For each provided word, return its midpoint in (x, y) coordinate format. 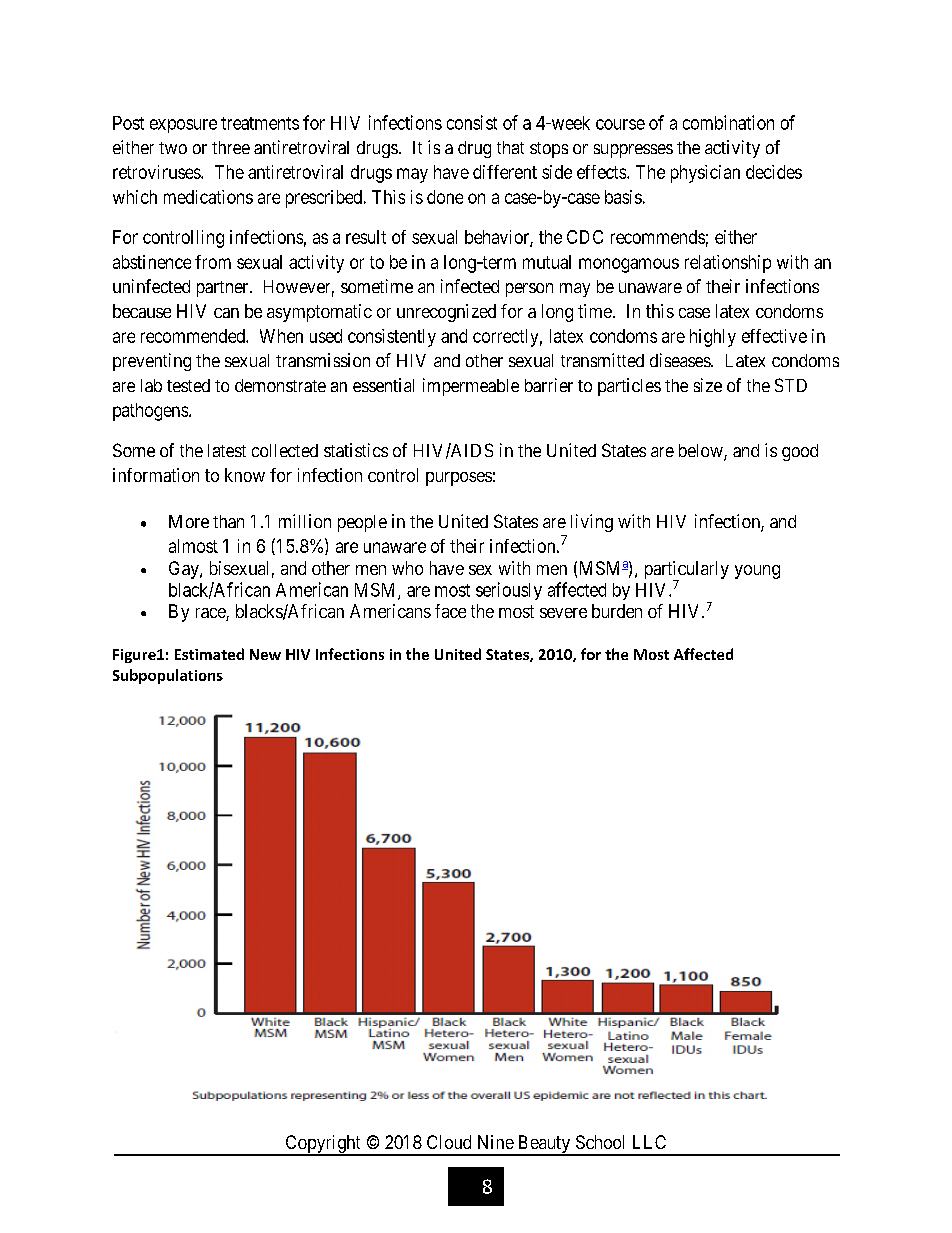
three (231, 147)
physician (705, 174)
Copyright (323, 1145)
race (211, 614)
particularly (687, 571)
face (450, 611)
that (510, 147)
